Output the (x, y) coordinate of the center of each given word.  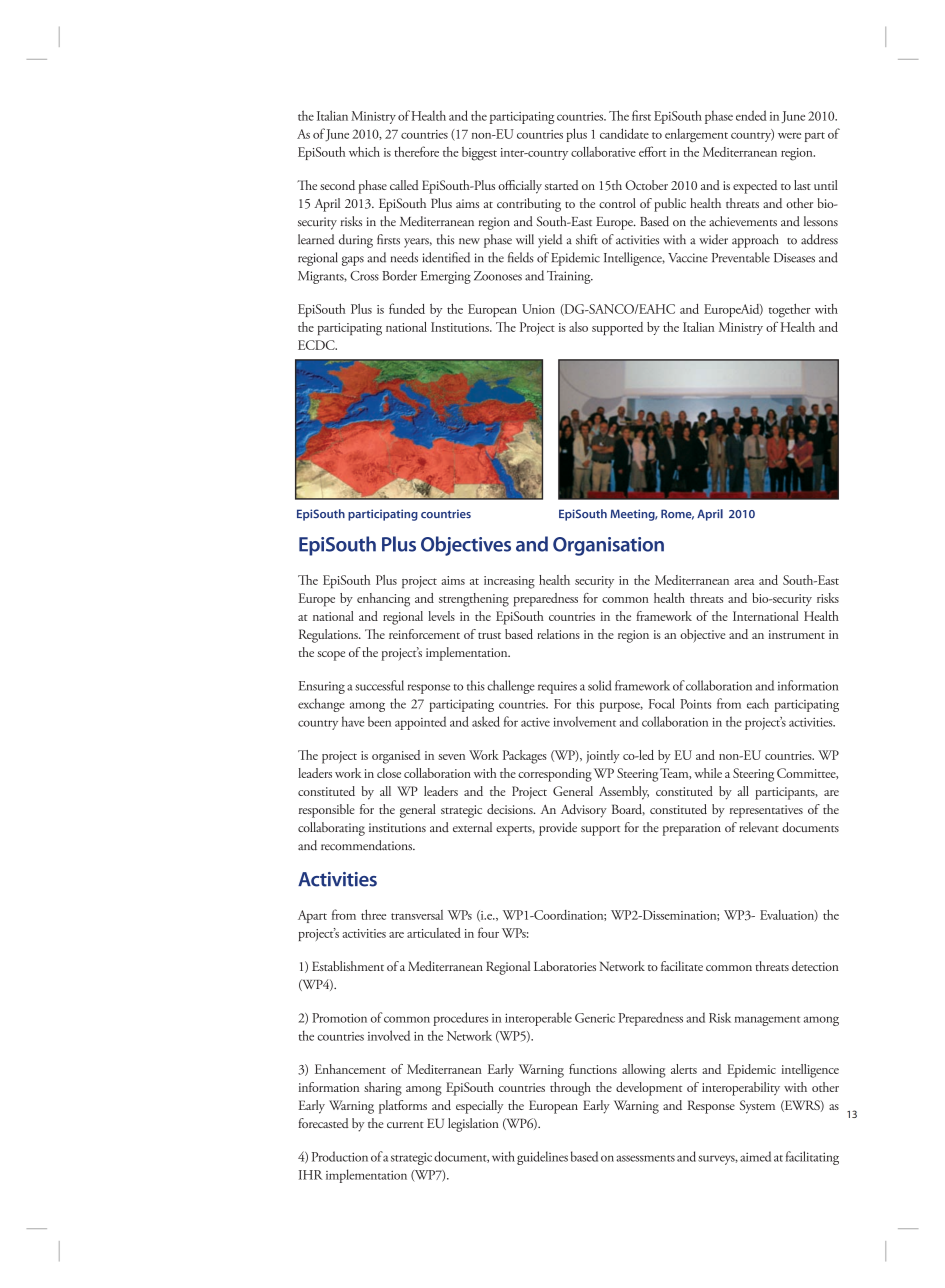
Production (340, 1156)
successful (379, 685)
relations (558, 634)
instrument (797, 634)
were (789, 136)
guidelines (542, 1158)
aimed (755, 1156)
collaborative (603, 152)
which (364, 152)
